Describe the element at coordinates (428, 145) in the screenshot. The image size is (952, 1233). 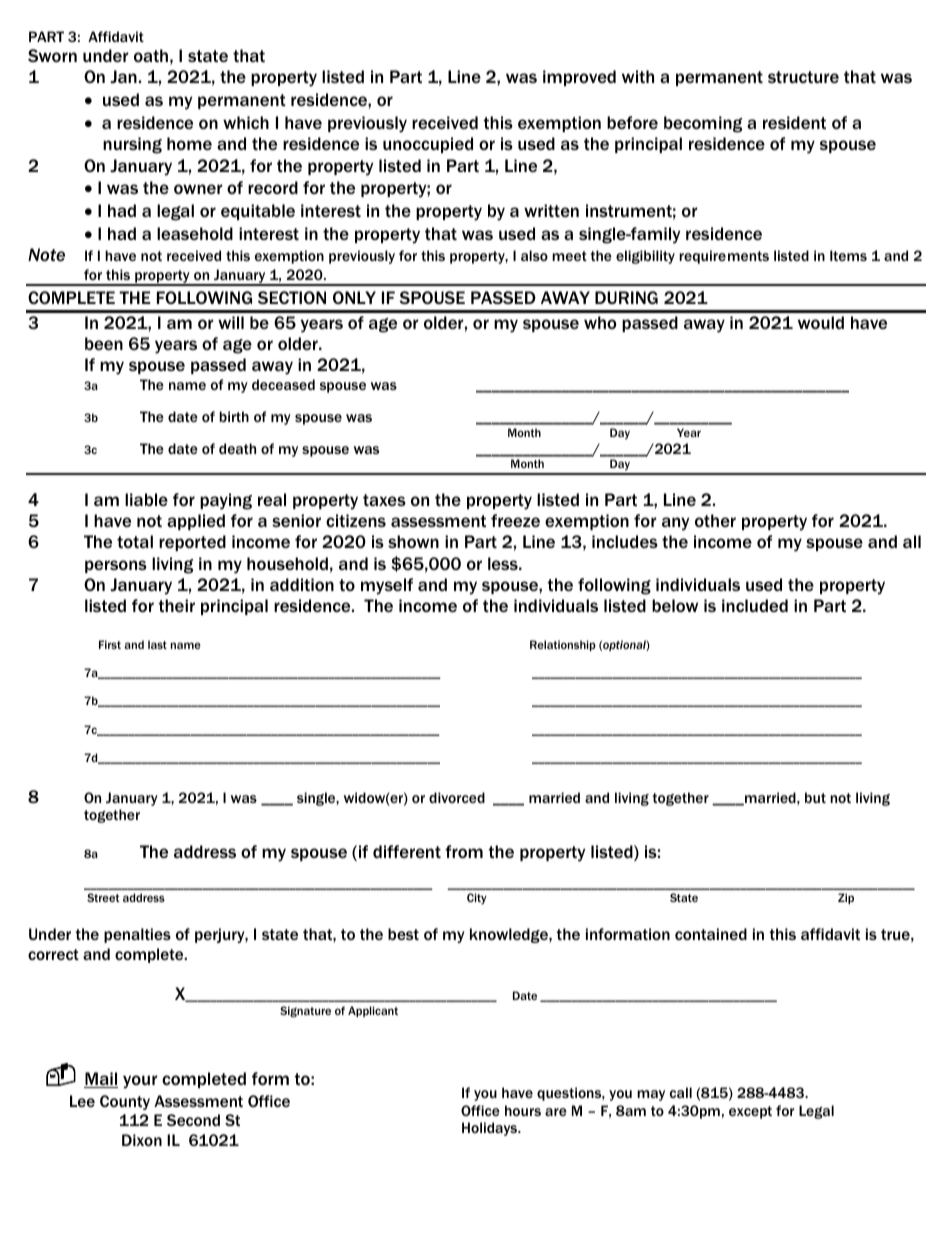
I see `unoccupied` at that location.
